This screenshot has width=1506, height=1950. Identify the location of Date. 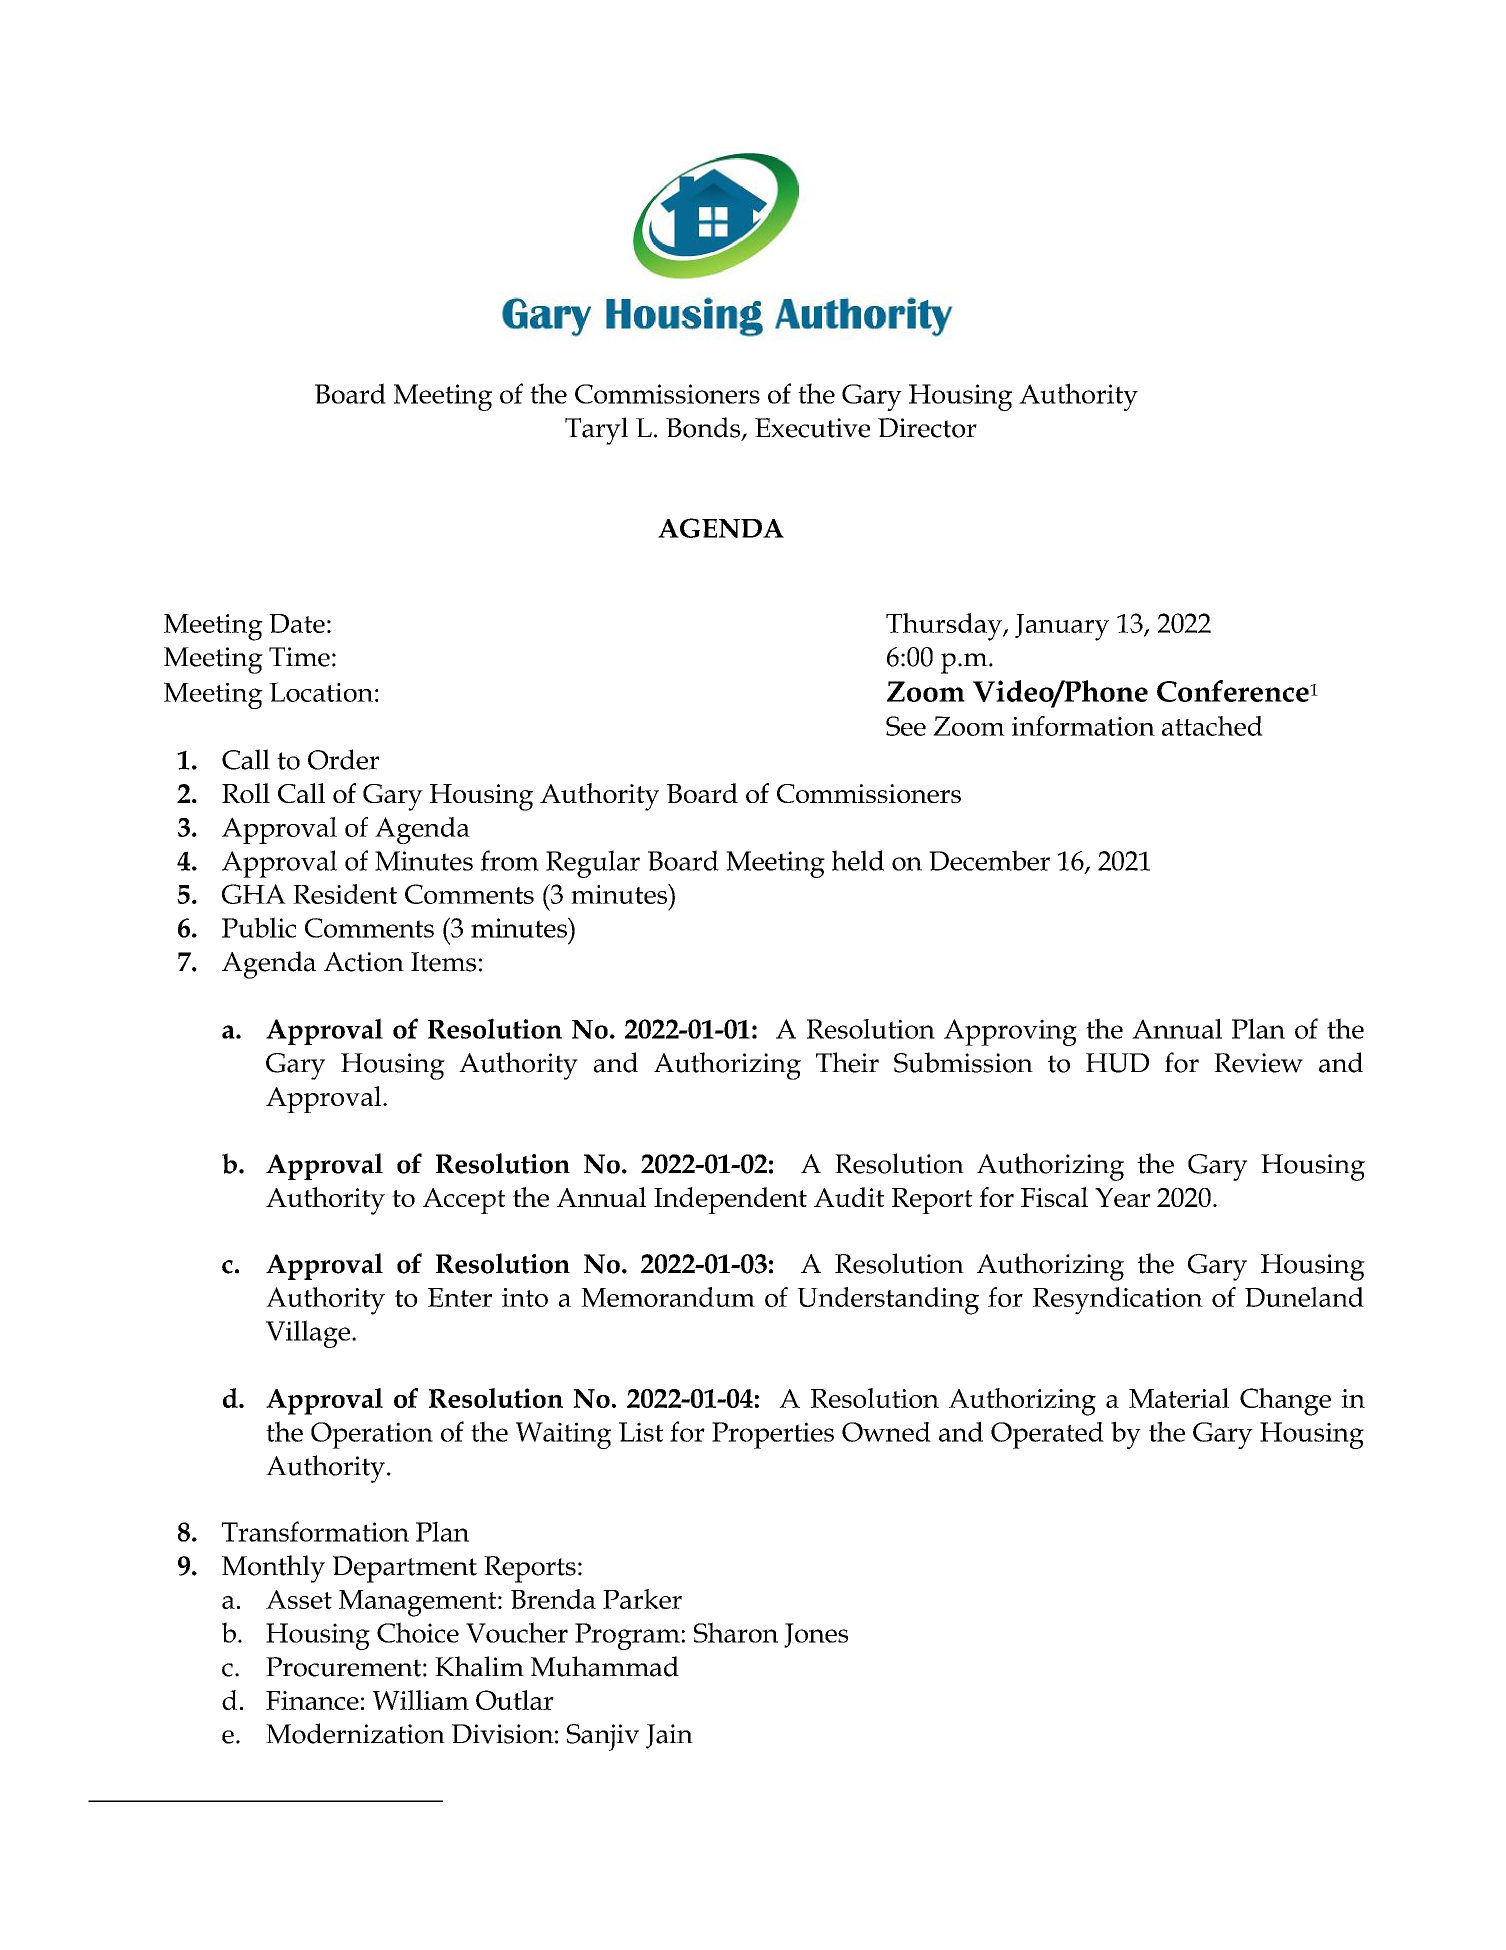
(297, 623).
